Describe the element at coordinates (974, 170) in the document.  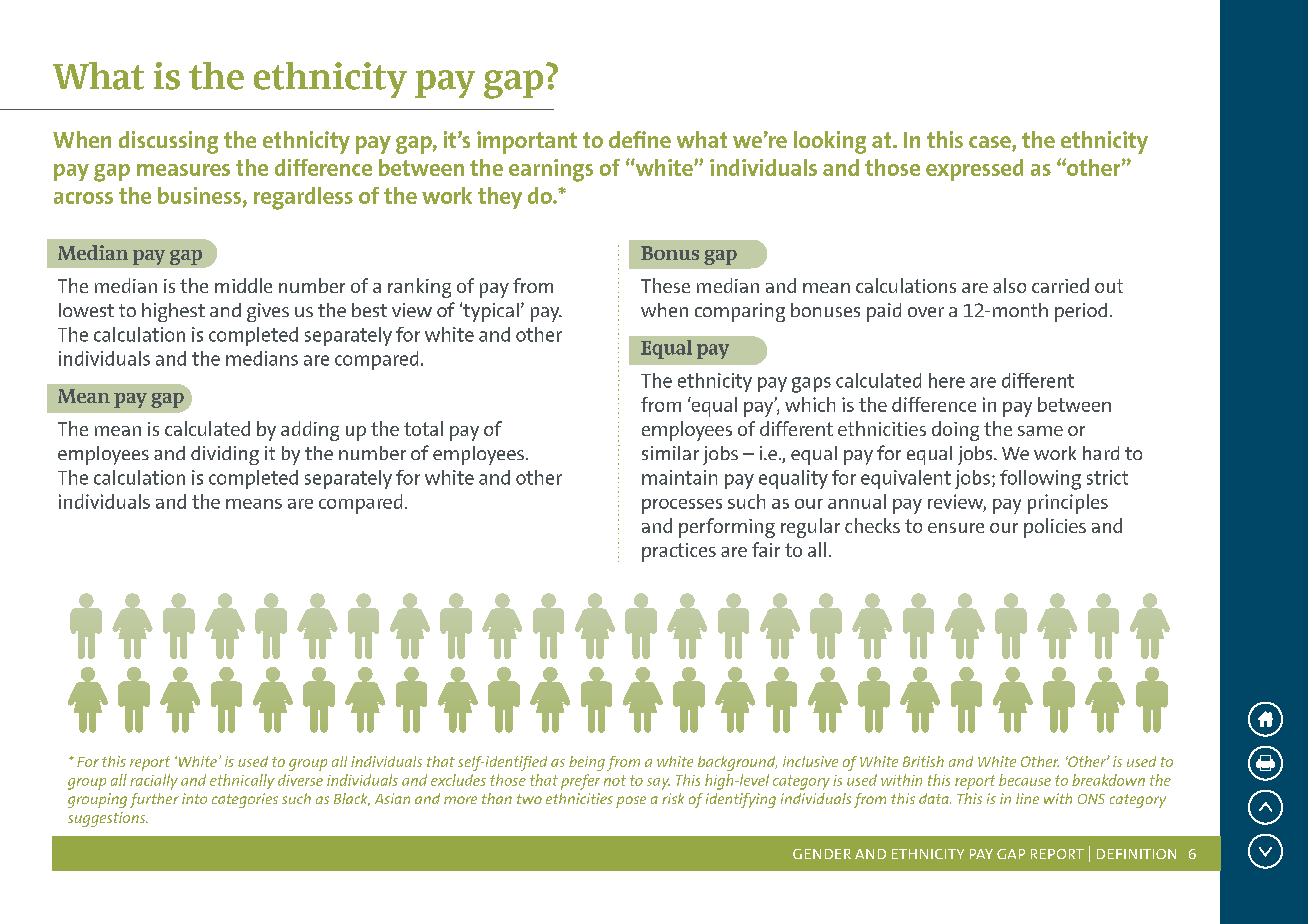
I see `expressed` at that location.
